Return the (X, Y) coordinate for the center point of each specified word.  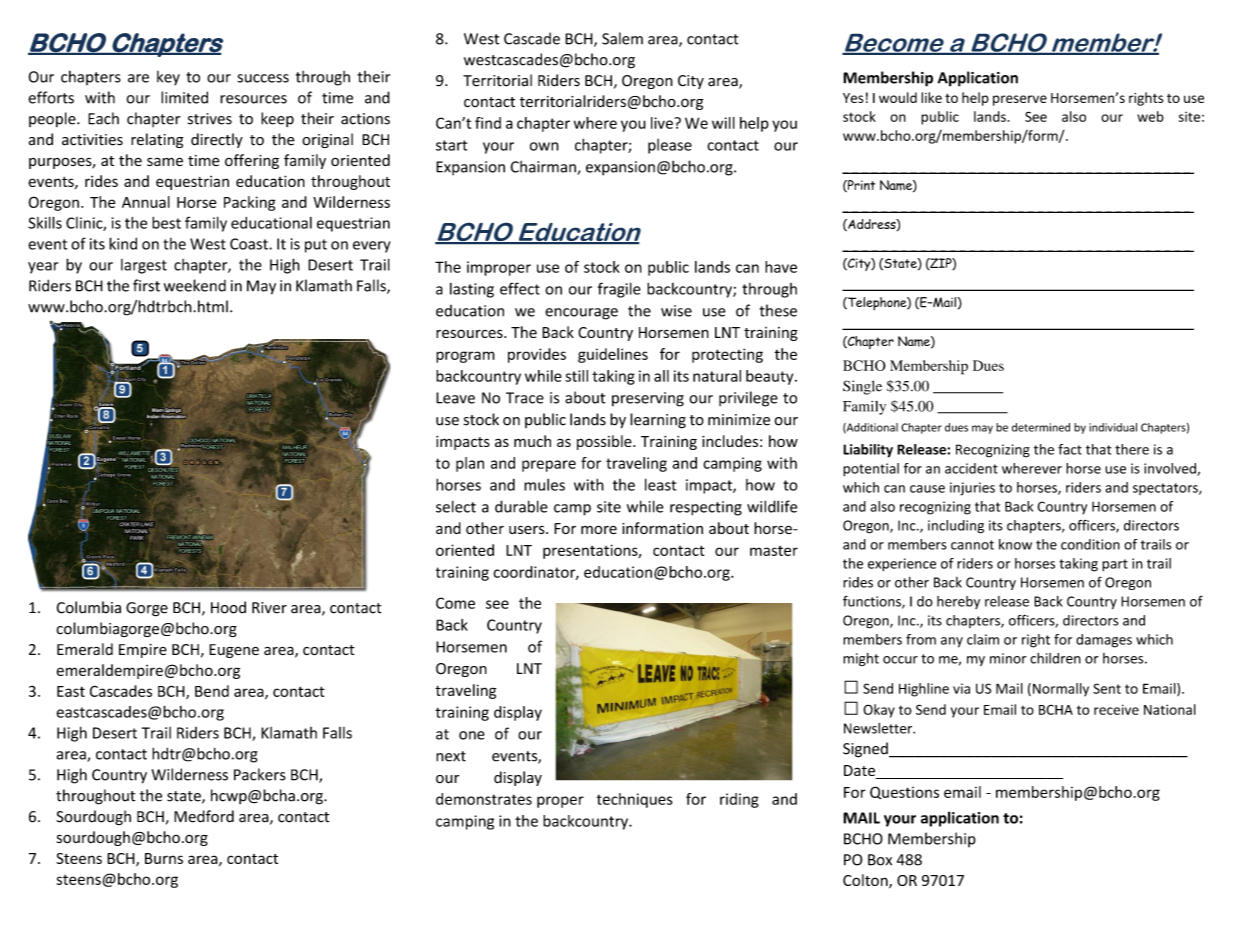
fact (1070, 449)
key (168, 78)
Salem (622, 38)
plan (470, 464)
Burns (164, 858)
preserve (1020, 100)
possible (605, 442)
